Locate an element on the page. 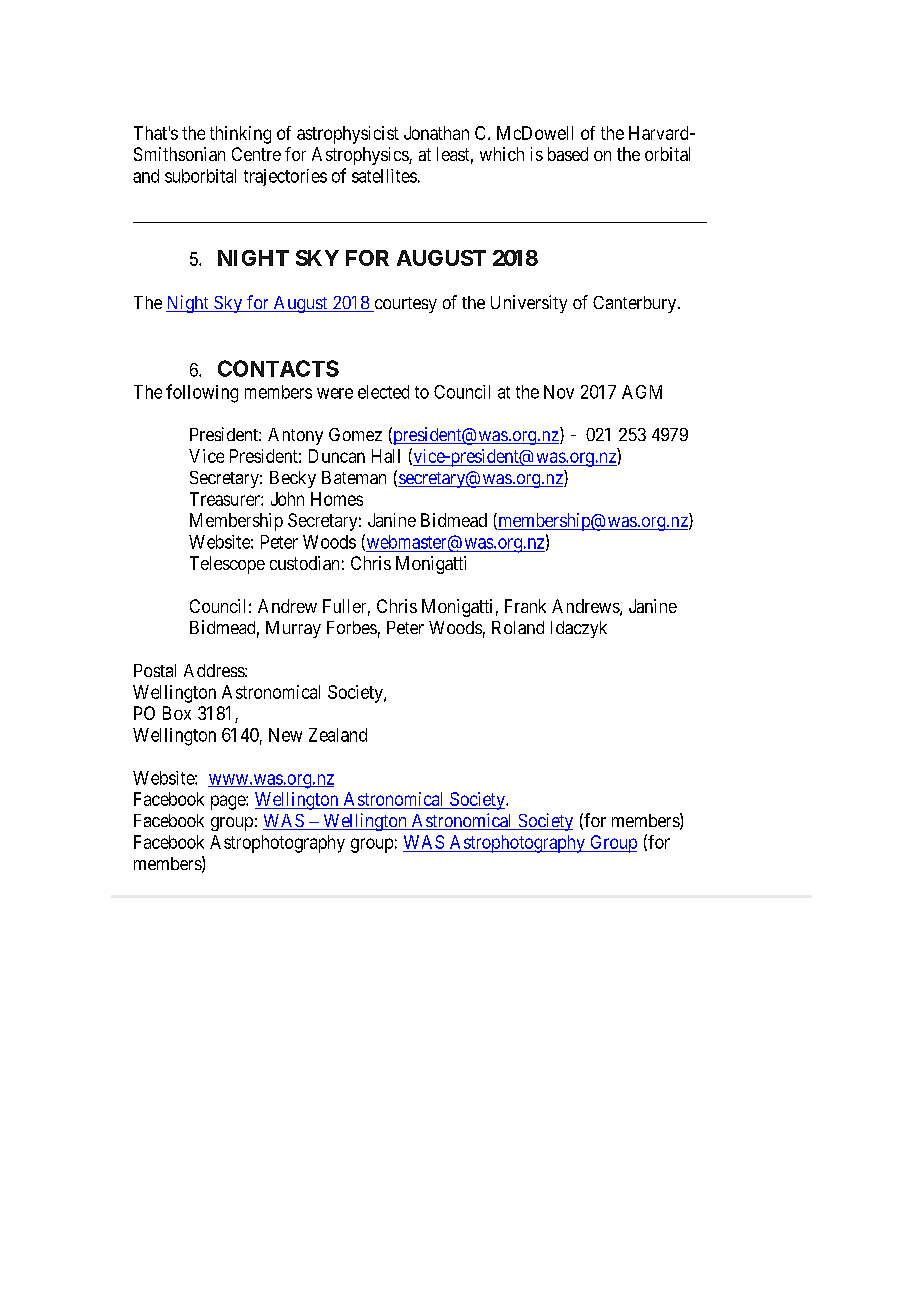 This page has height=1308, width=924. Canterbury is located at coordinates (636, 304).
